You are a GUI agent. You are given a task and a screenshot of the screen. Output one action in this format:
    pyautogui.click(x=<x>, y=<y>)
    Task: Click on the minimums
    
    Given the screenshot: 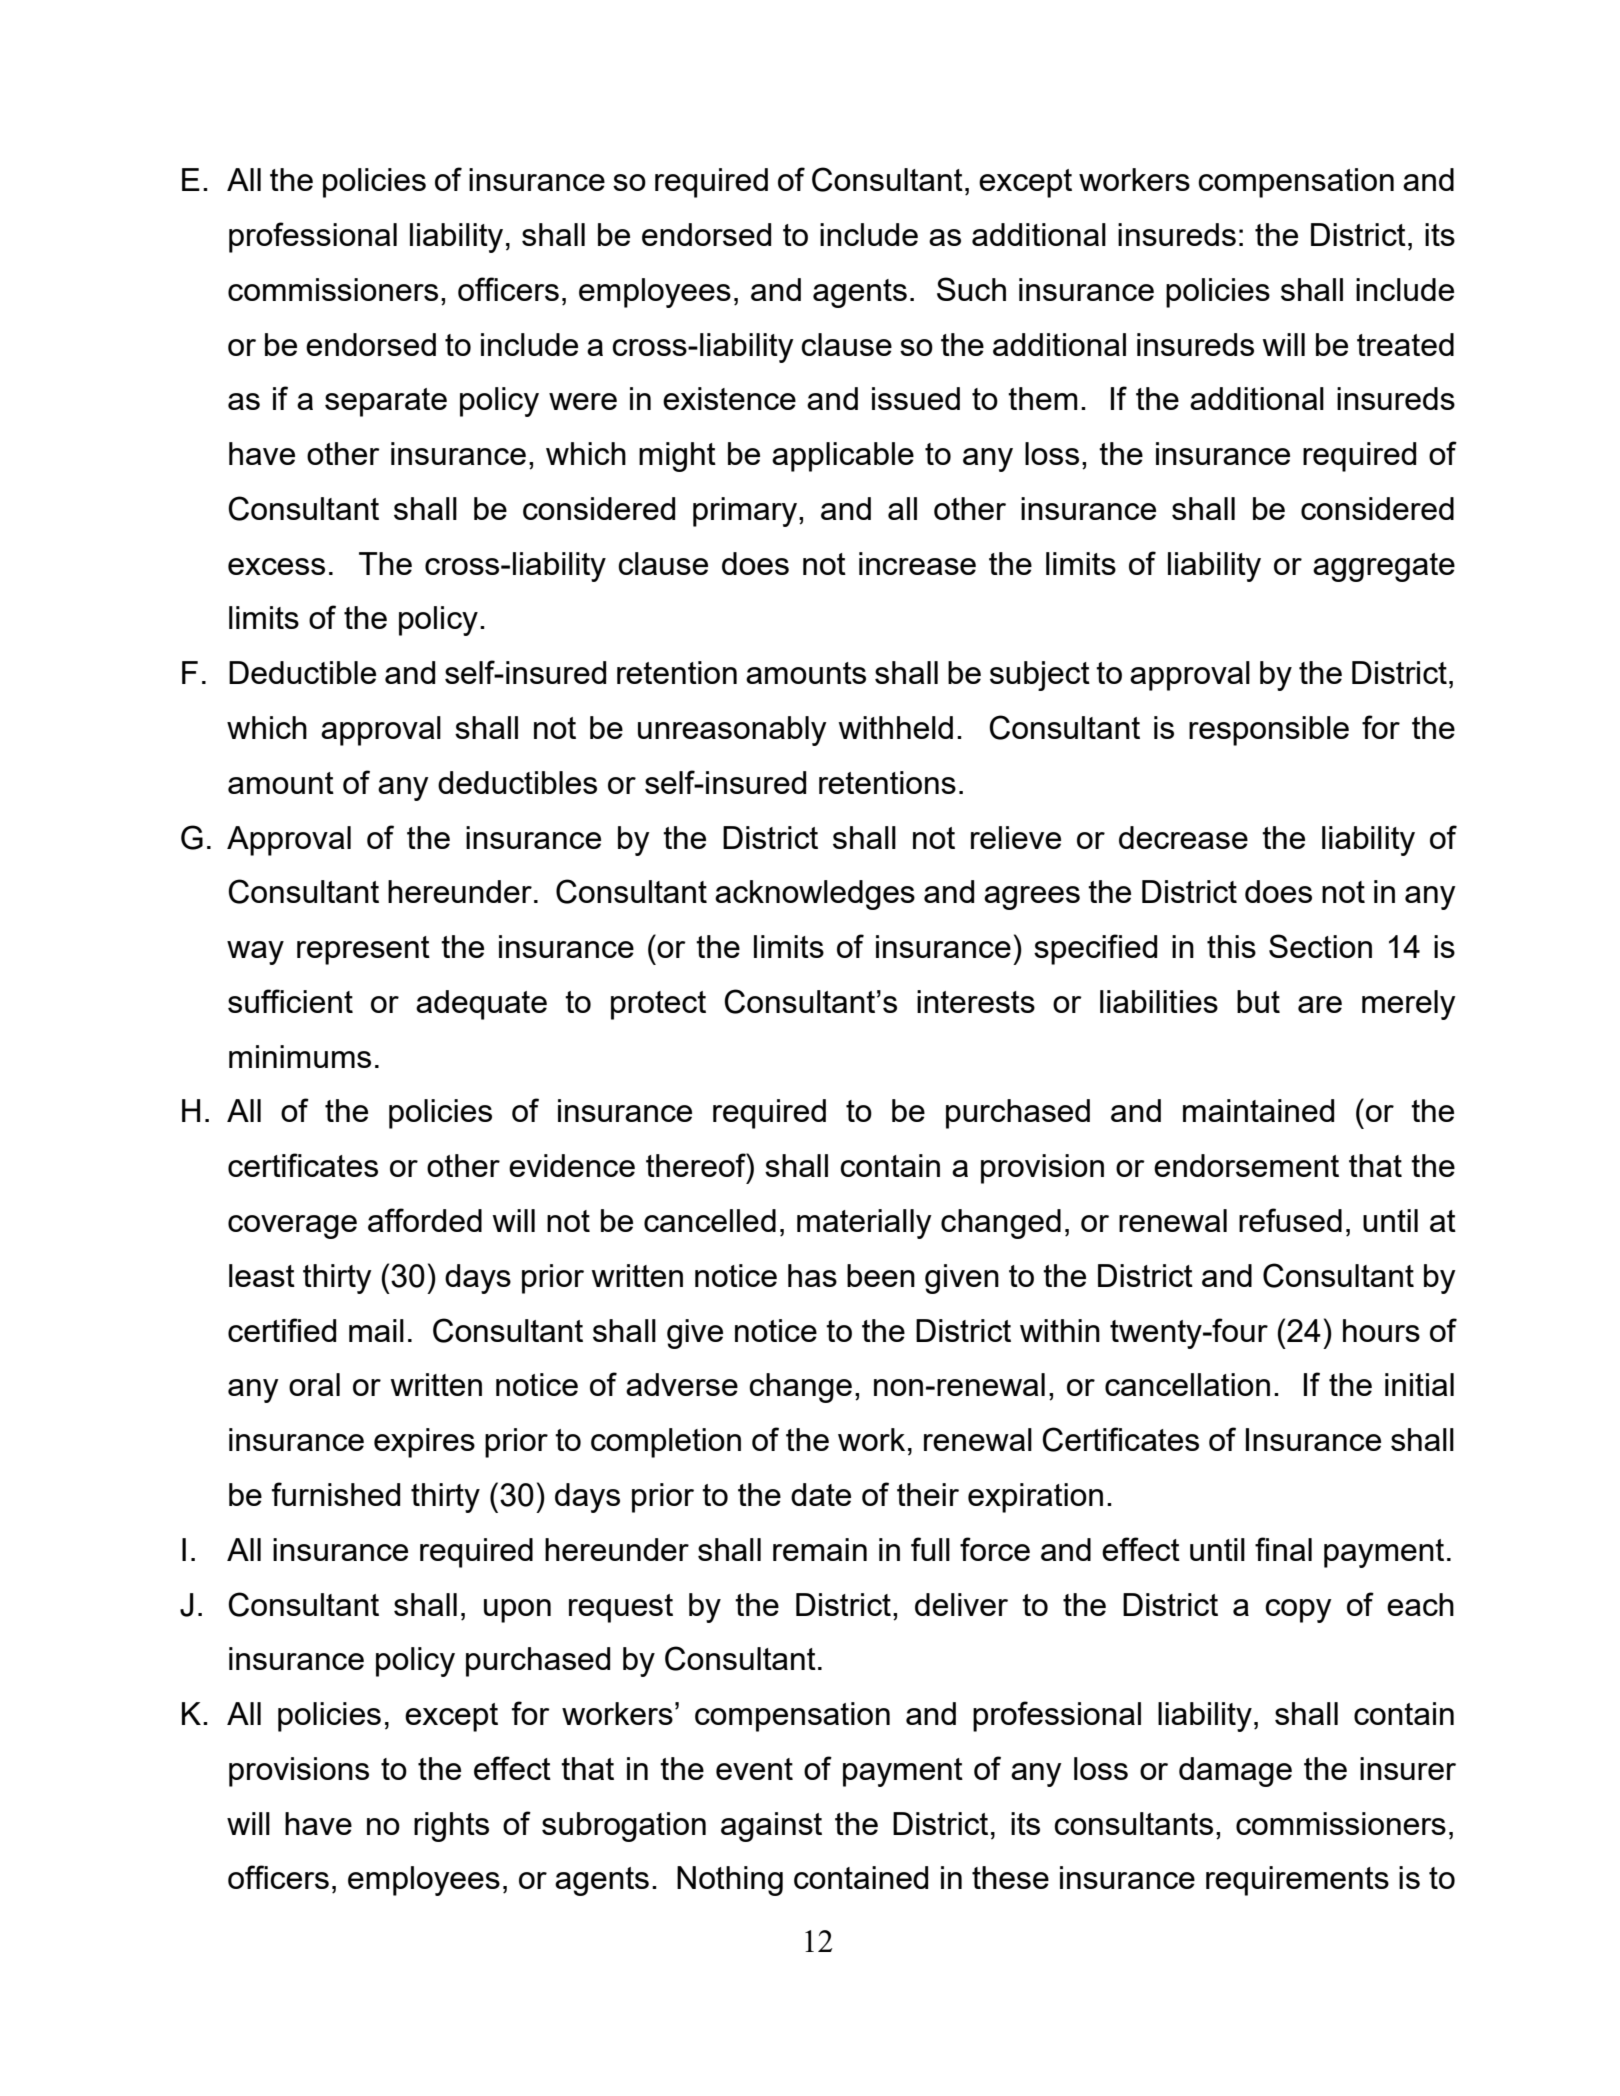 What is the action you would take?
    pyautogui.click(x=300, y=1056)
